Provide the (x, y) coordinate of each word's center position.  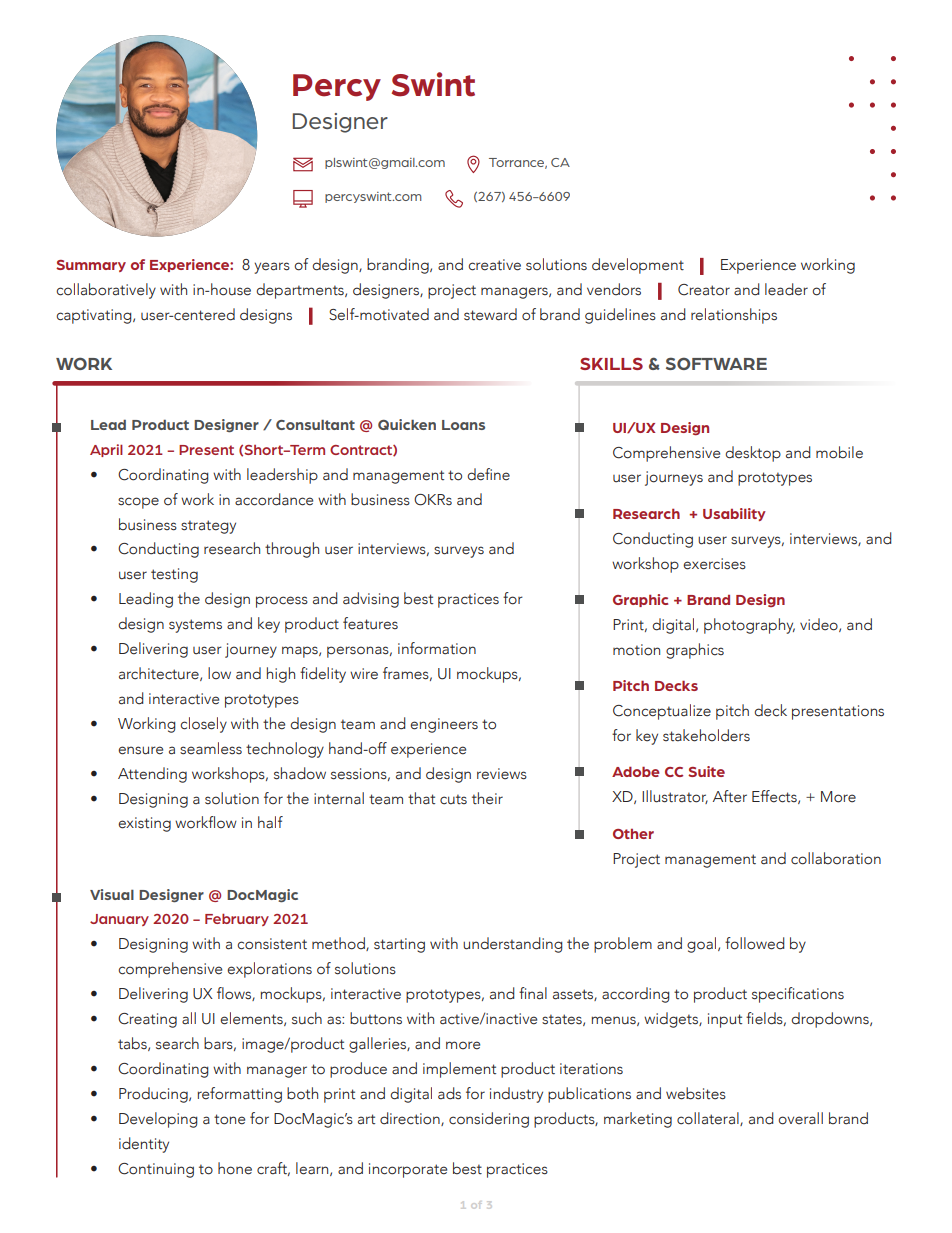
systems (195, 626)
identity (144, 1145)
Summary (91, 266)
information (437, 648)
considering (489, 1120)
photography (749, 626)
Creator (704, 290)
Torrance (518, 163)
